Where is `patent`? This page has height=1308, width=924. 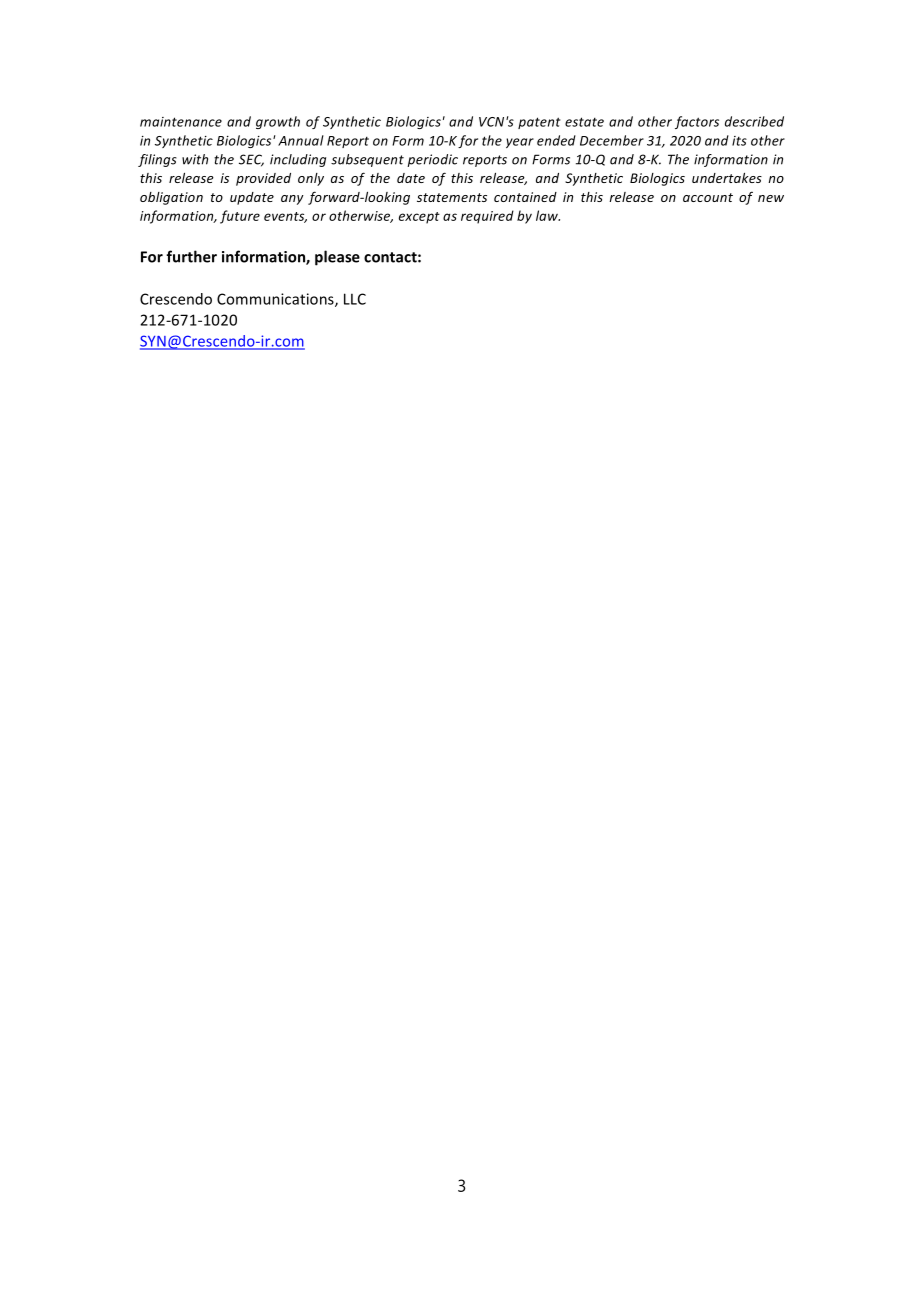 patent is located at coordinates (539, 123).
